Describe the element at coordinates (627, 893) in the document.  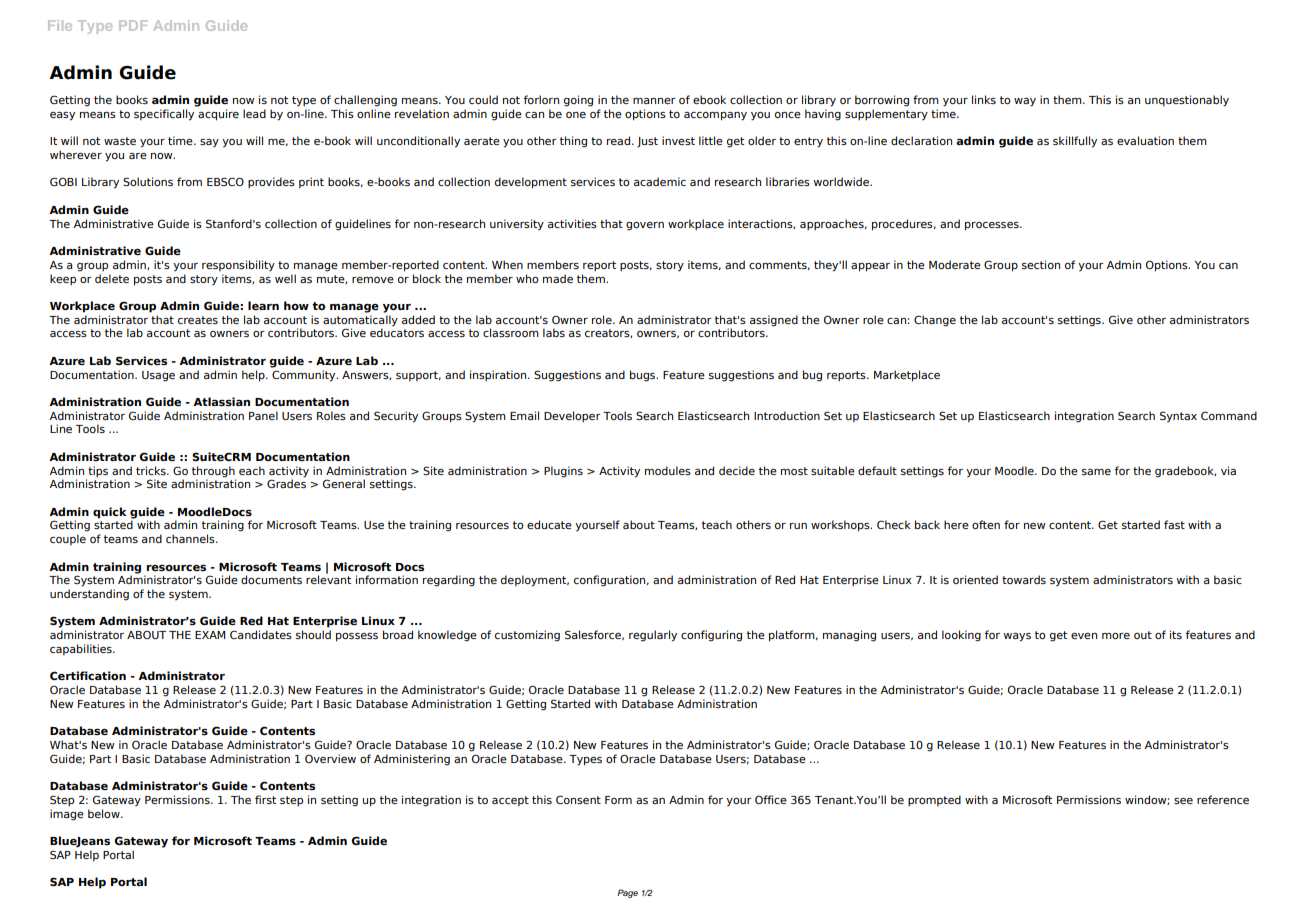
I see `Page` at that location.
